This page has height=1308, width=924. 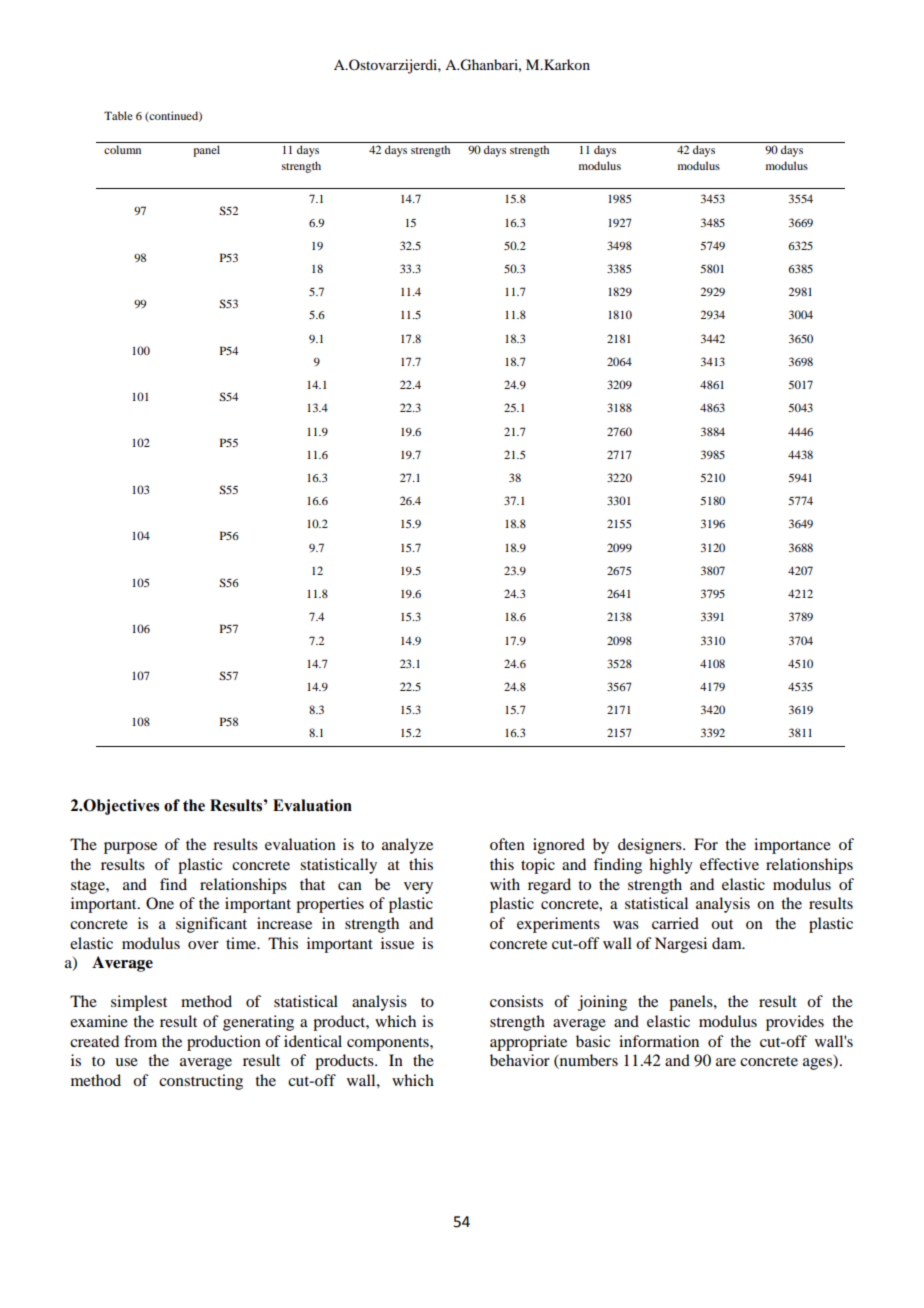 What do you see at coordinates (122, 149) in the page?
I see `column` at bounding box center [122, 149].
